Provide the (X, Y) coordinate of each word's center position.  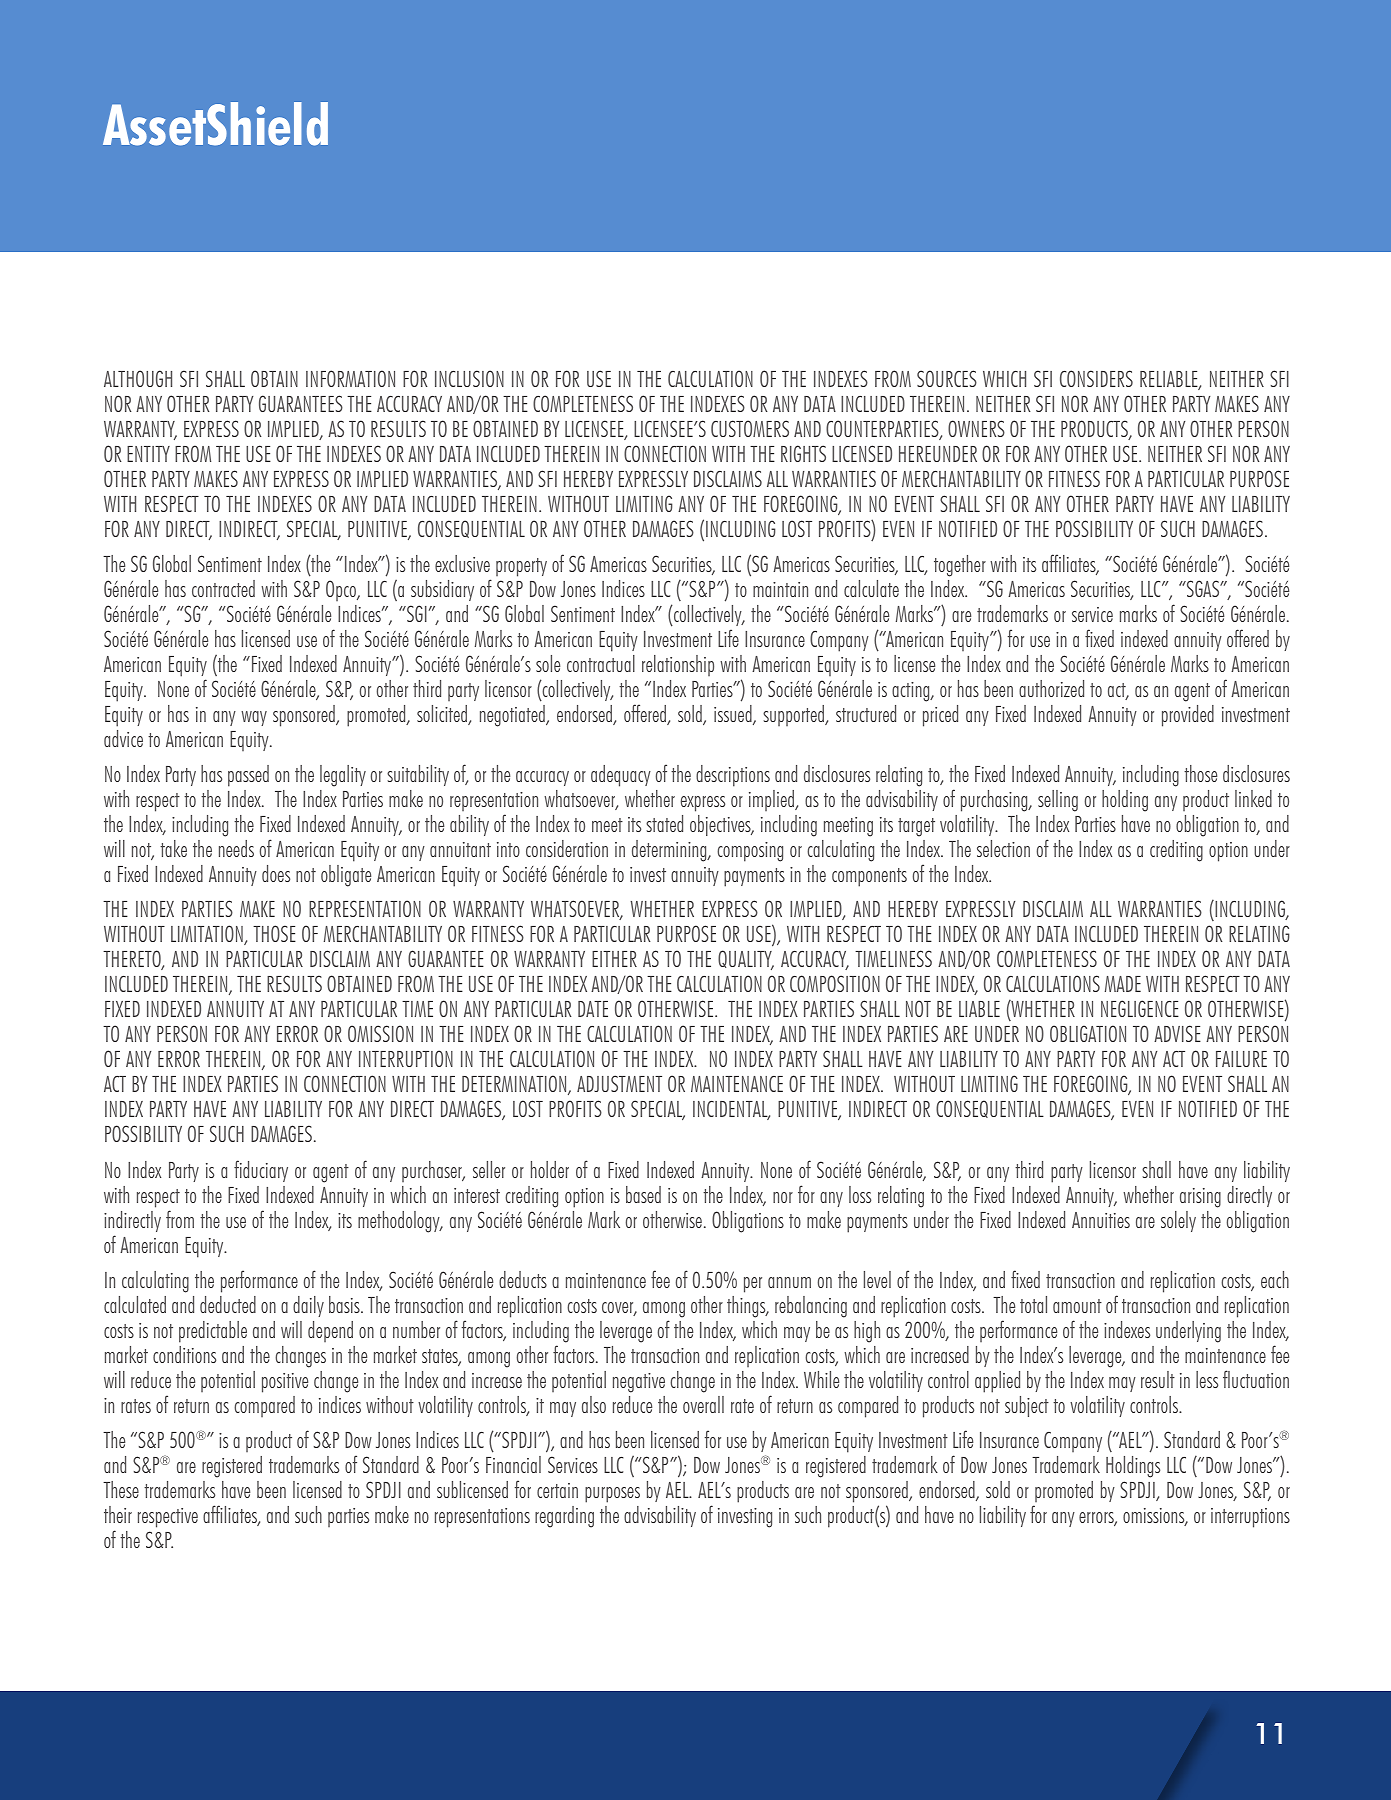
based (643, 1194)
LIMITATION (208, 935)
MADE (1123, 984)
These (121, 1489)
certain (557, 1490)
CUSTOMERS (750, 428)
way (254, 718)
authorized (1051, 688)
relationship (678, 665)
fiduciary (261, 1171)
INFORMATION (350, 378)
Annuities (1101, 1220)
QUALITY (746, 960)
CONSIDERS (1096, 378)
